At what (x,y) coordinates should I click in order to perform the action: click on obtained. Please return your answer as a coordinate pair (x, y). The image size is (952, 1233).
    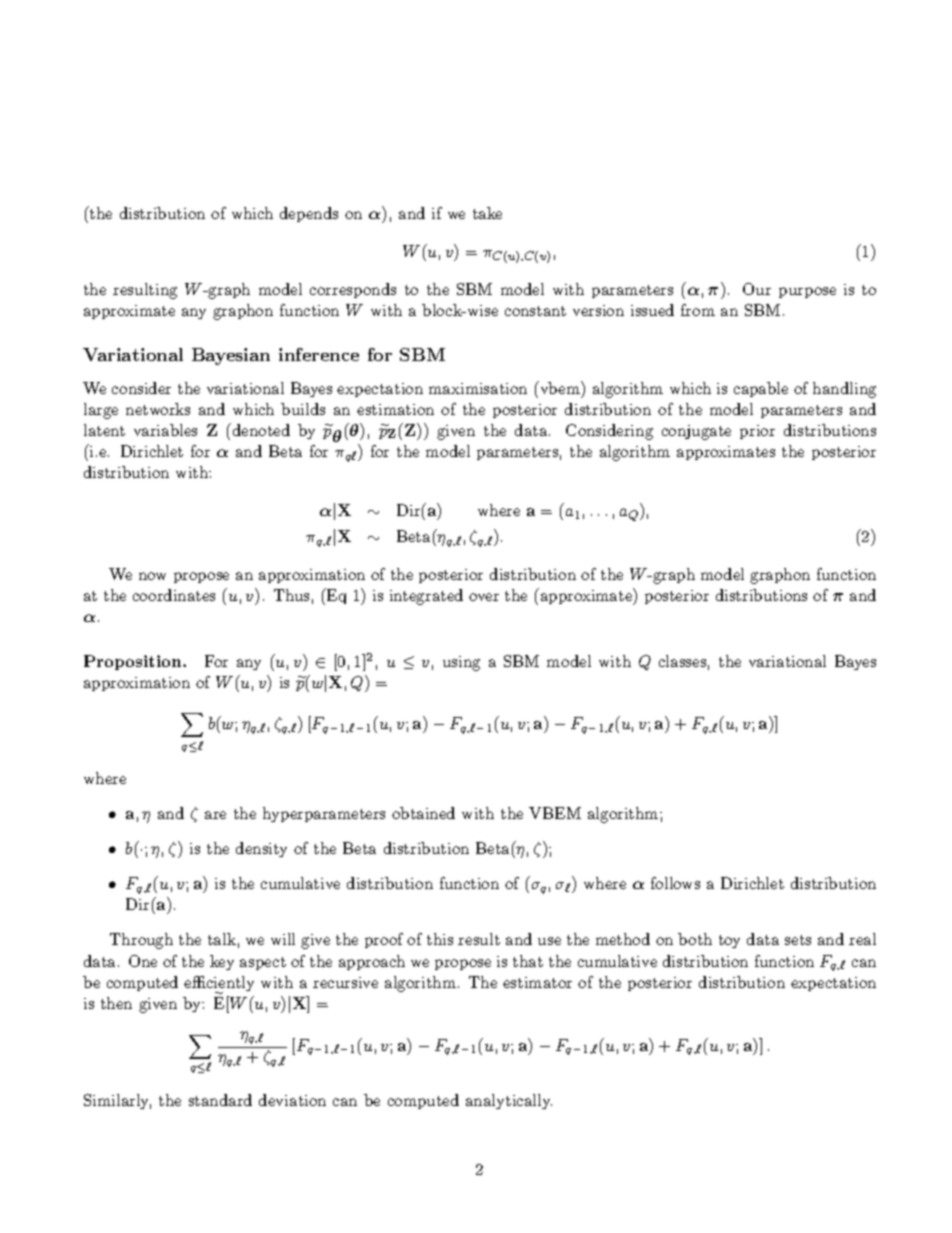
    Looking at the image, I should click on (423, 813).
